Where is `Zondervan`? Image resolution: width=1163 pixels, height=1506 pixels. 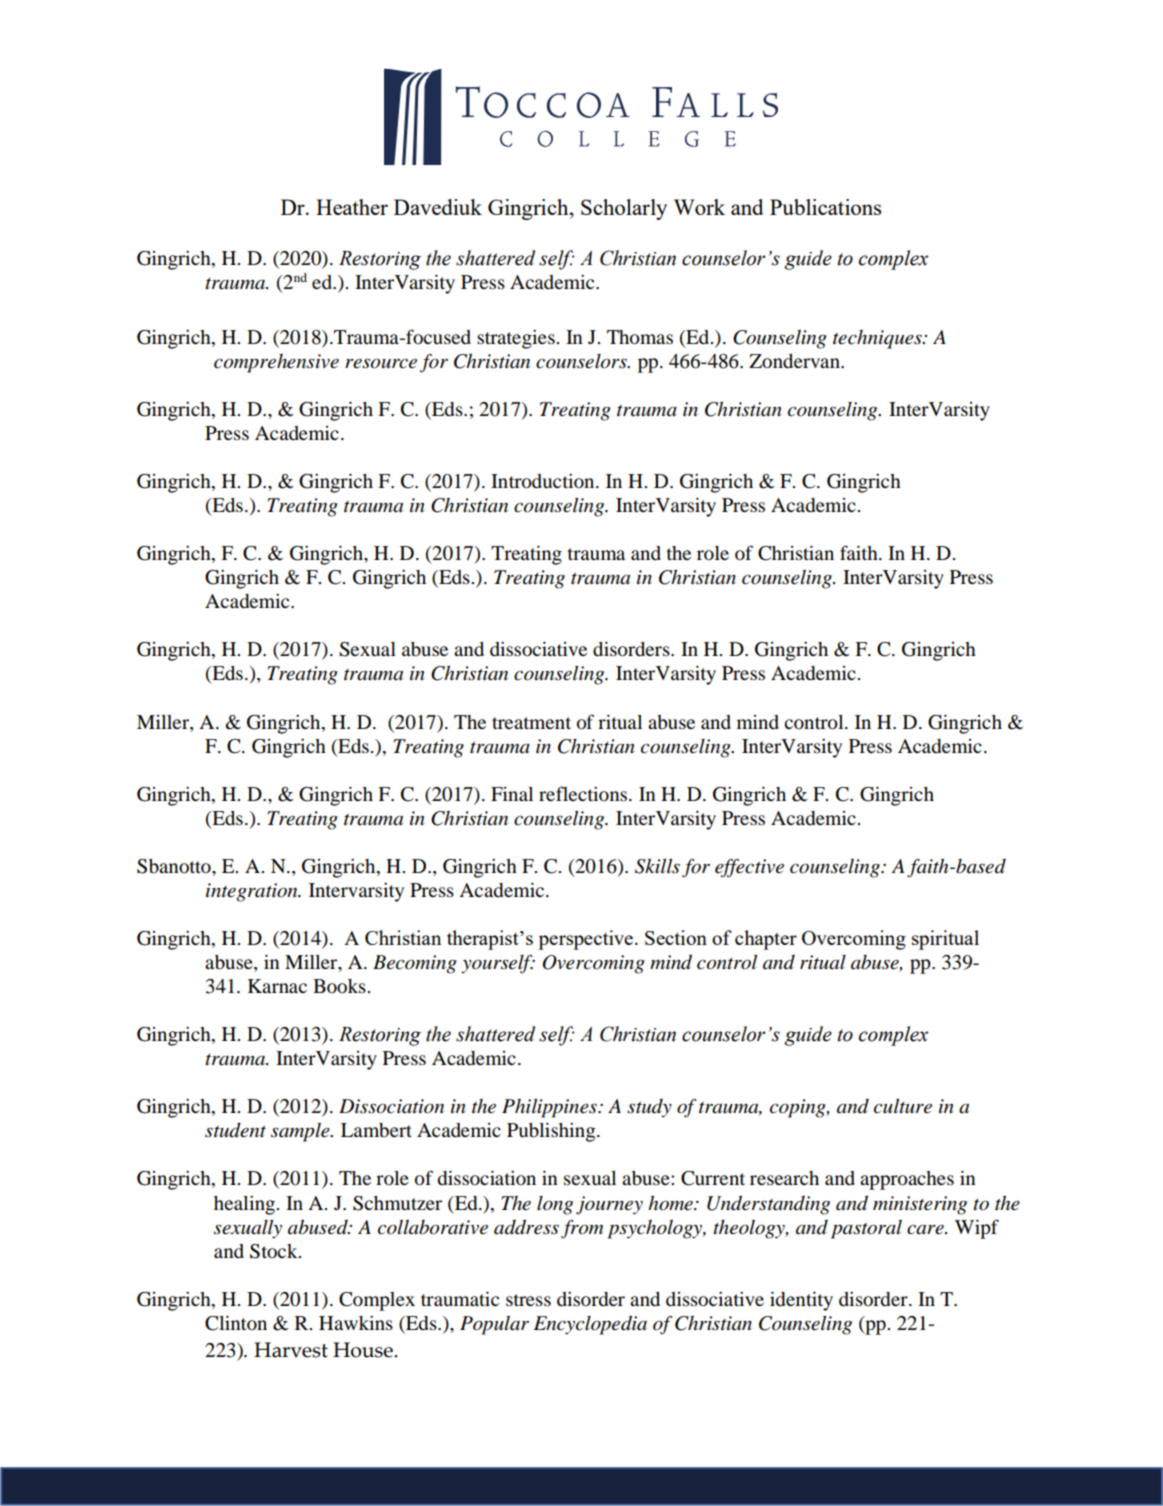
Zondervan is located at coordinates (795, 361).
